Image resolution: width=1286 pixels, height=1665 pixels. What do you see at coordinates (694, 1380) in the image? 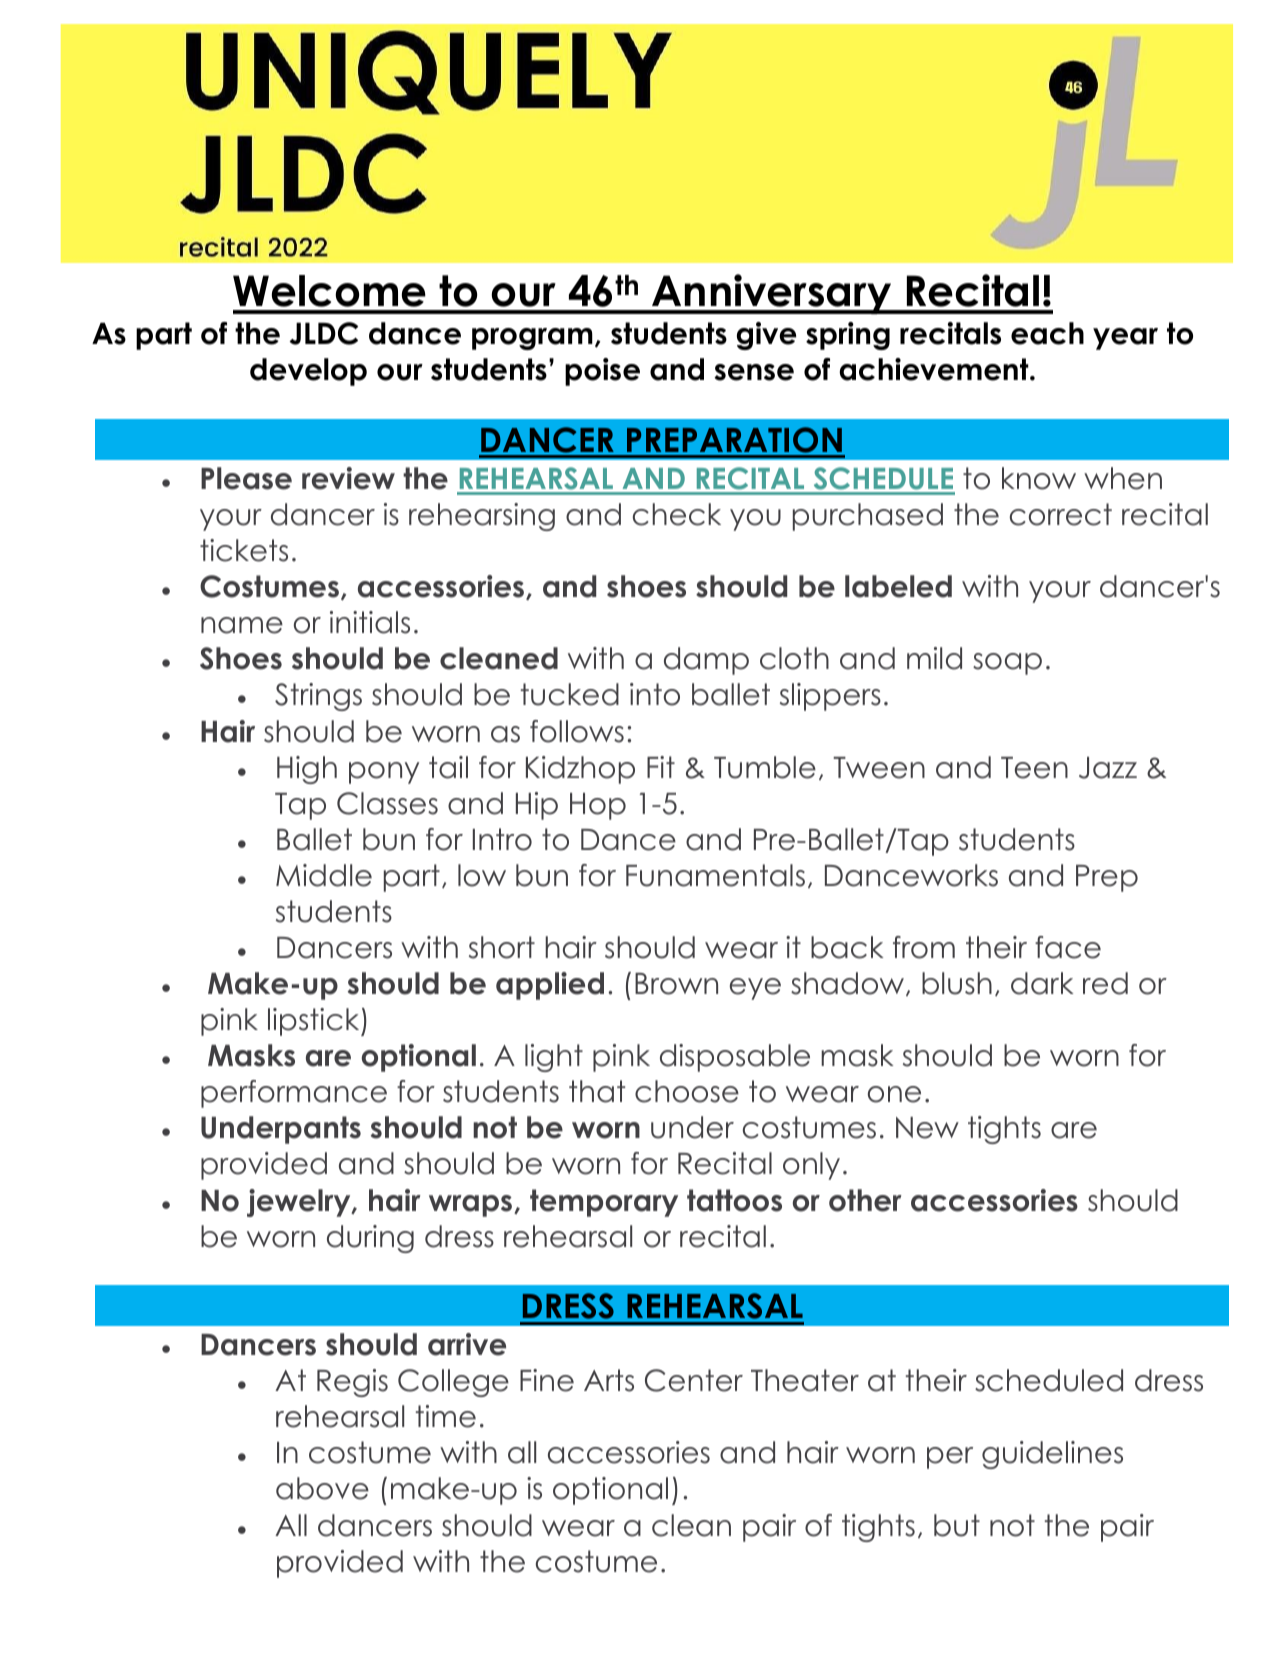
I see `Center` at bounding box center [694, 1380].
